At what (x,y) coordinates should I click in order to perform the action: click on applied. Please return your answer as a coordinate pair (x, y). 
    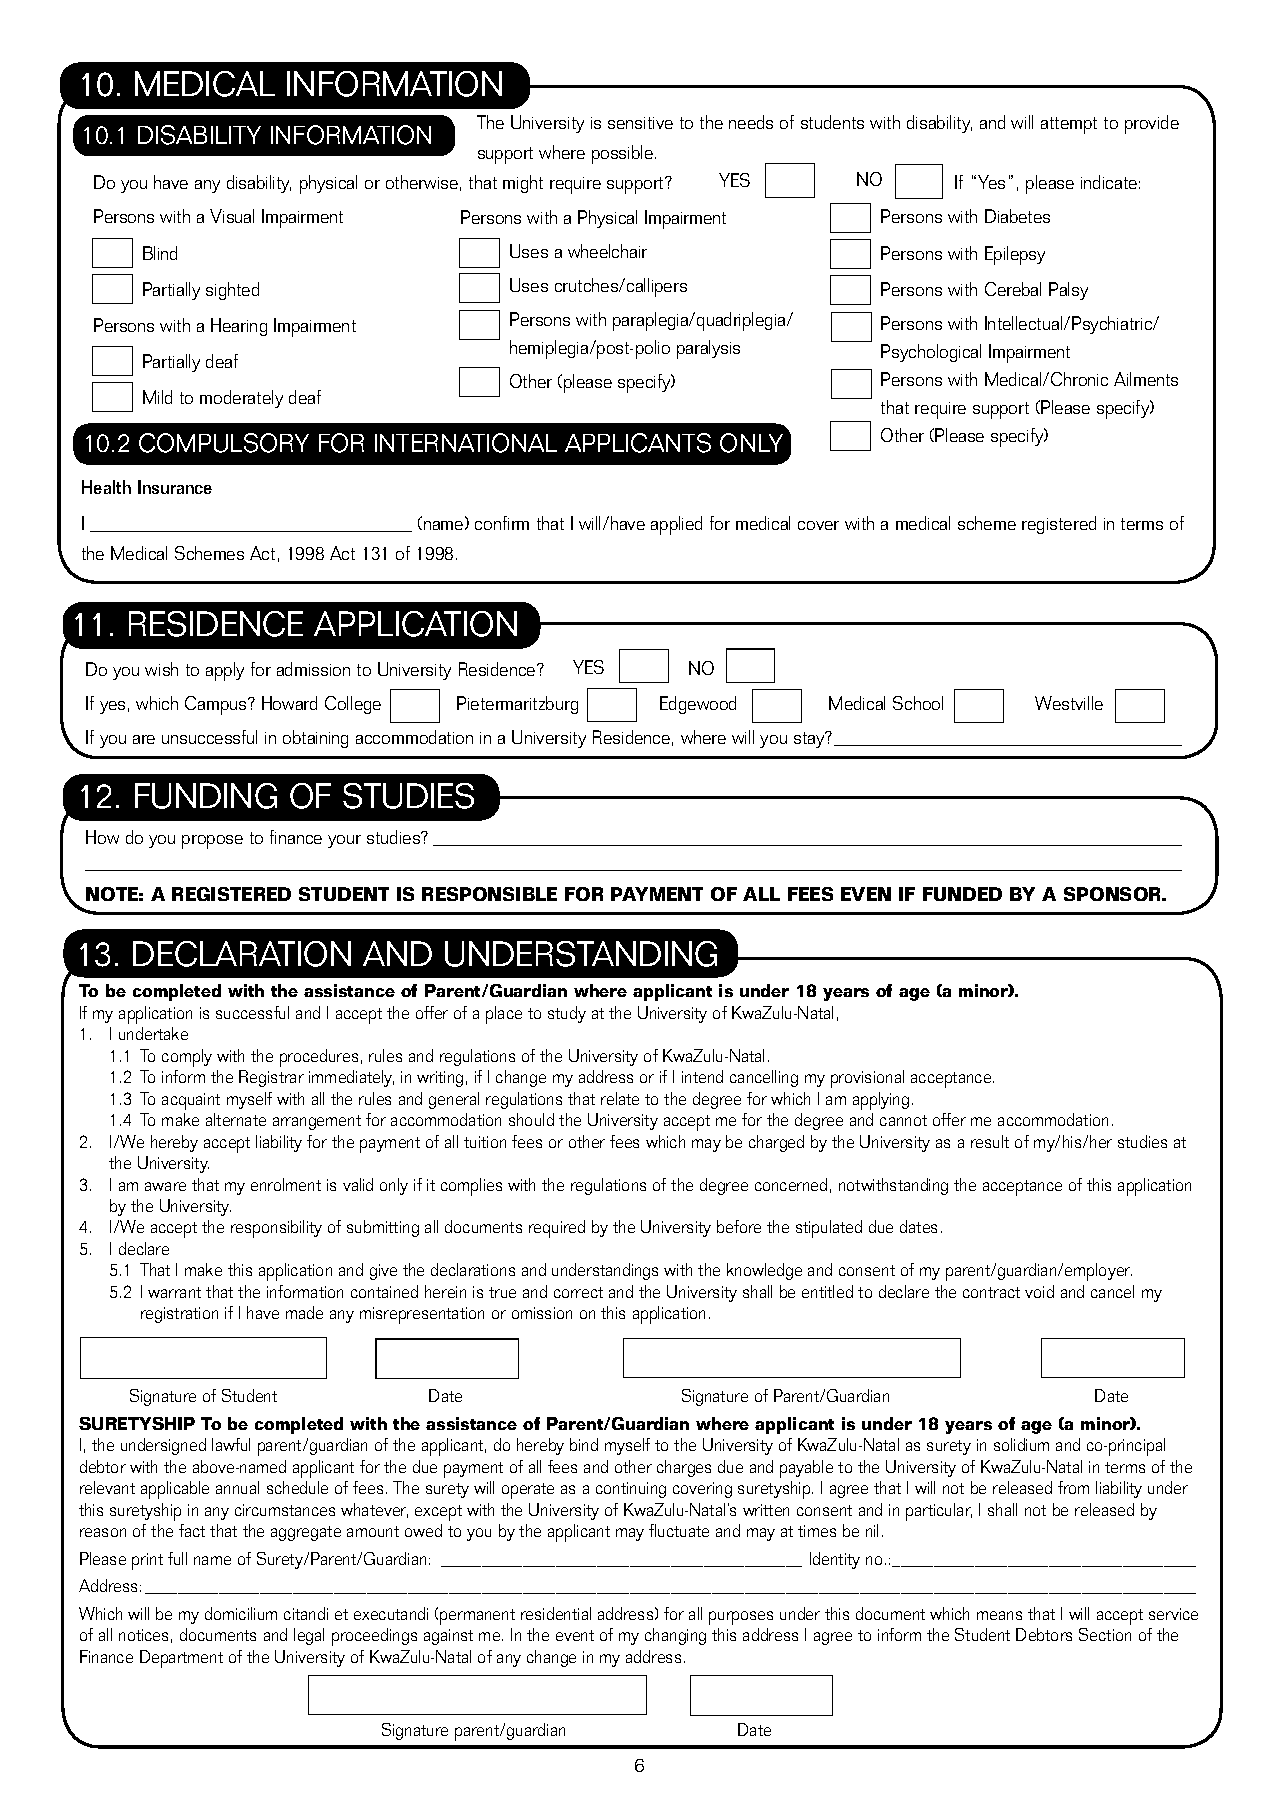
    Looking at the image, I should click on (676, 525).
